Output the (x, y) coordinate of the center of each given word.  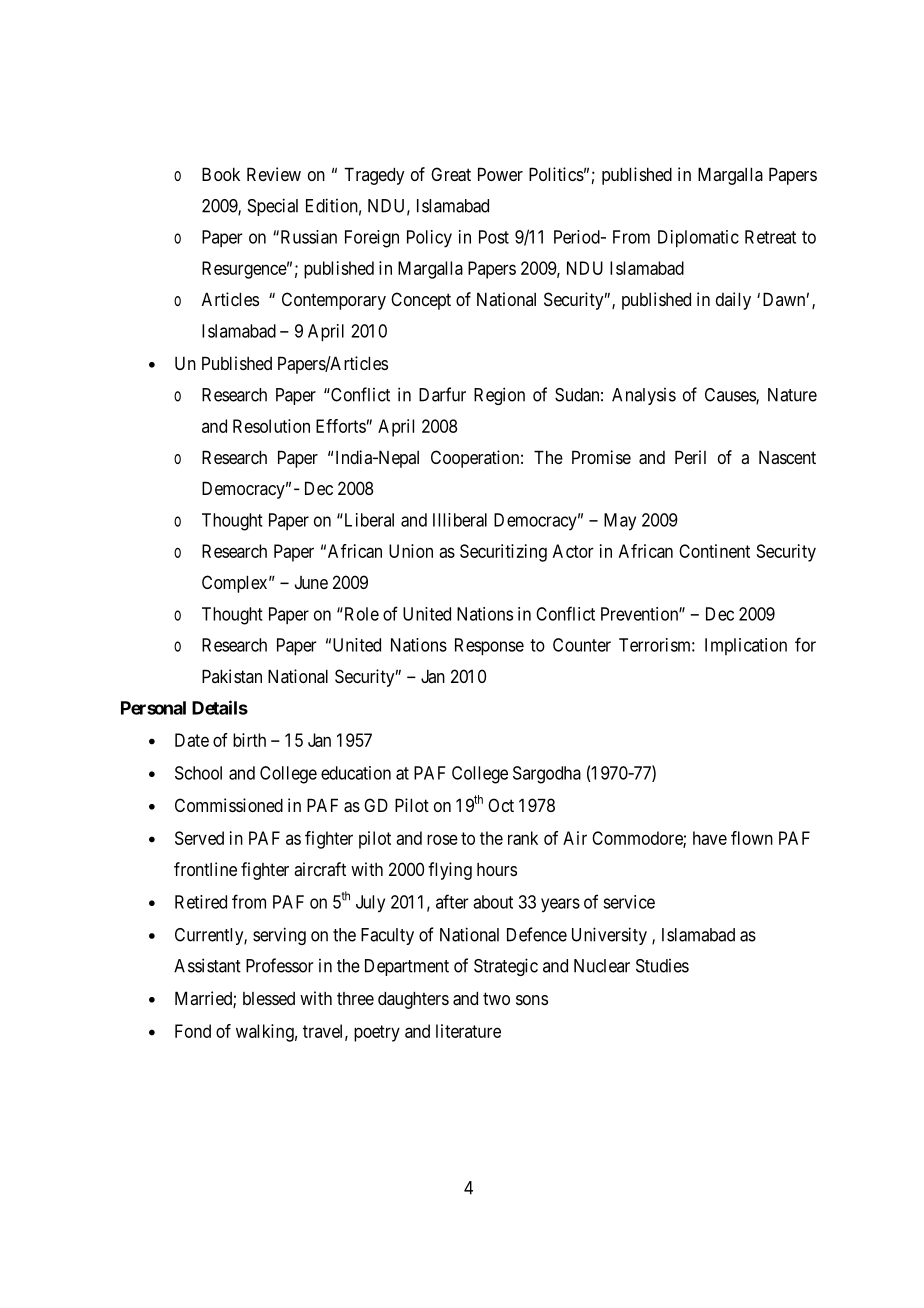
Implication (746, 646)
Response (489, 647)
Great (451, 174)
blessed (269, 998)
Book (221, 174)
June (311, 582)
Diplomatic (698, 239)
